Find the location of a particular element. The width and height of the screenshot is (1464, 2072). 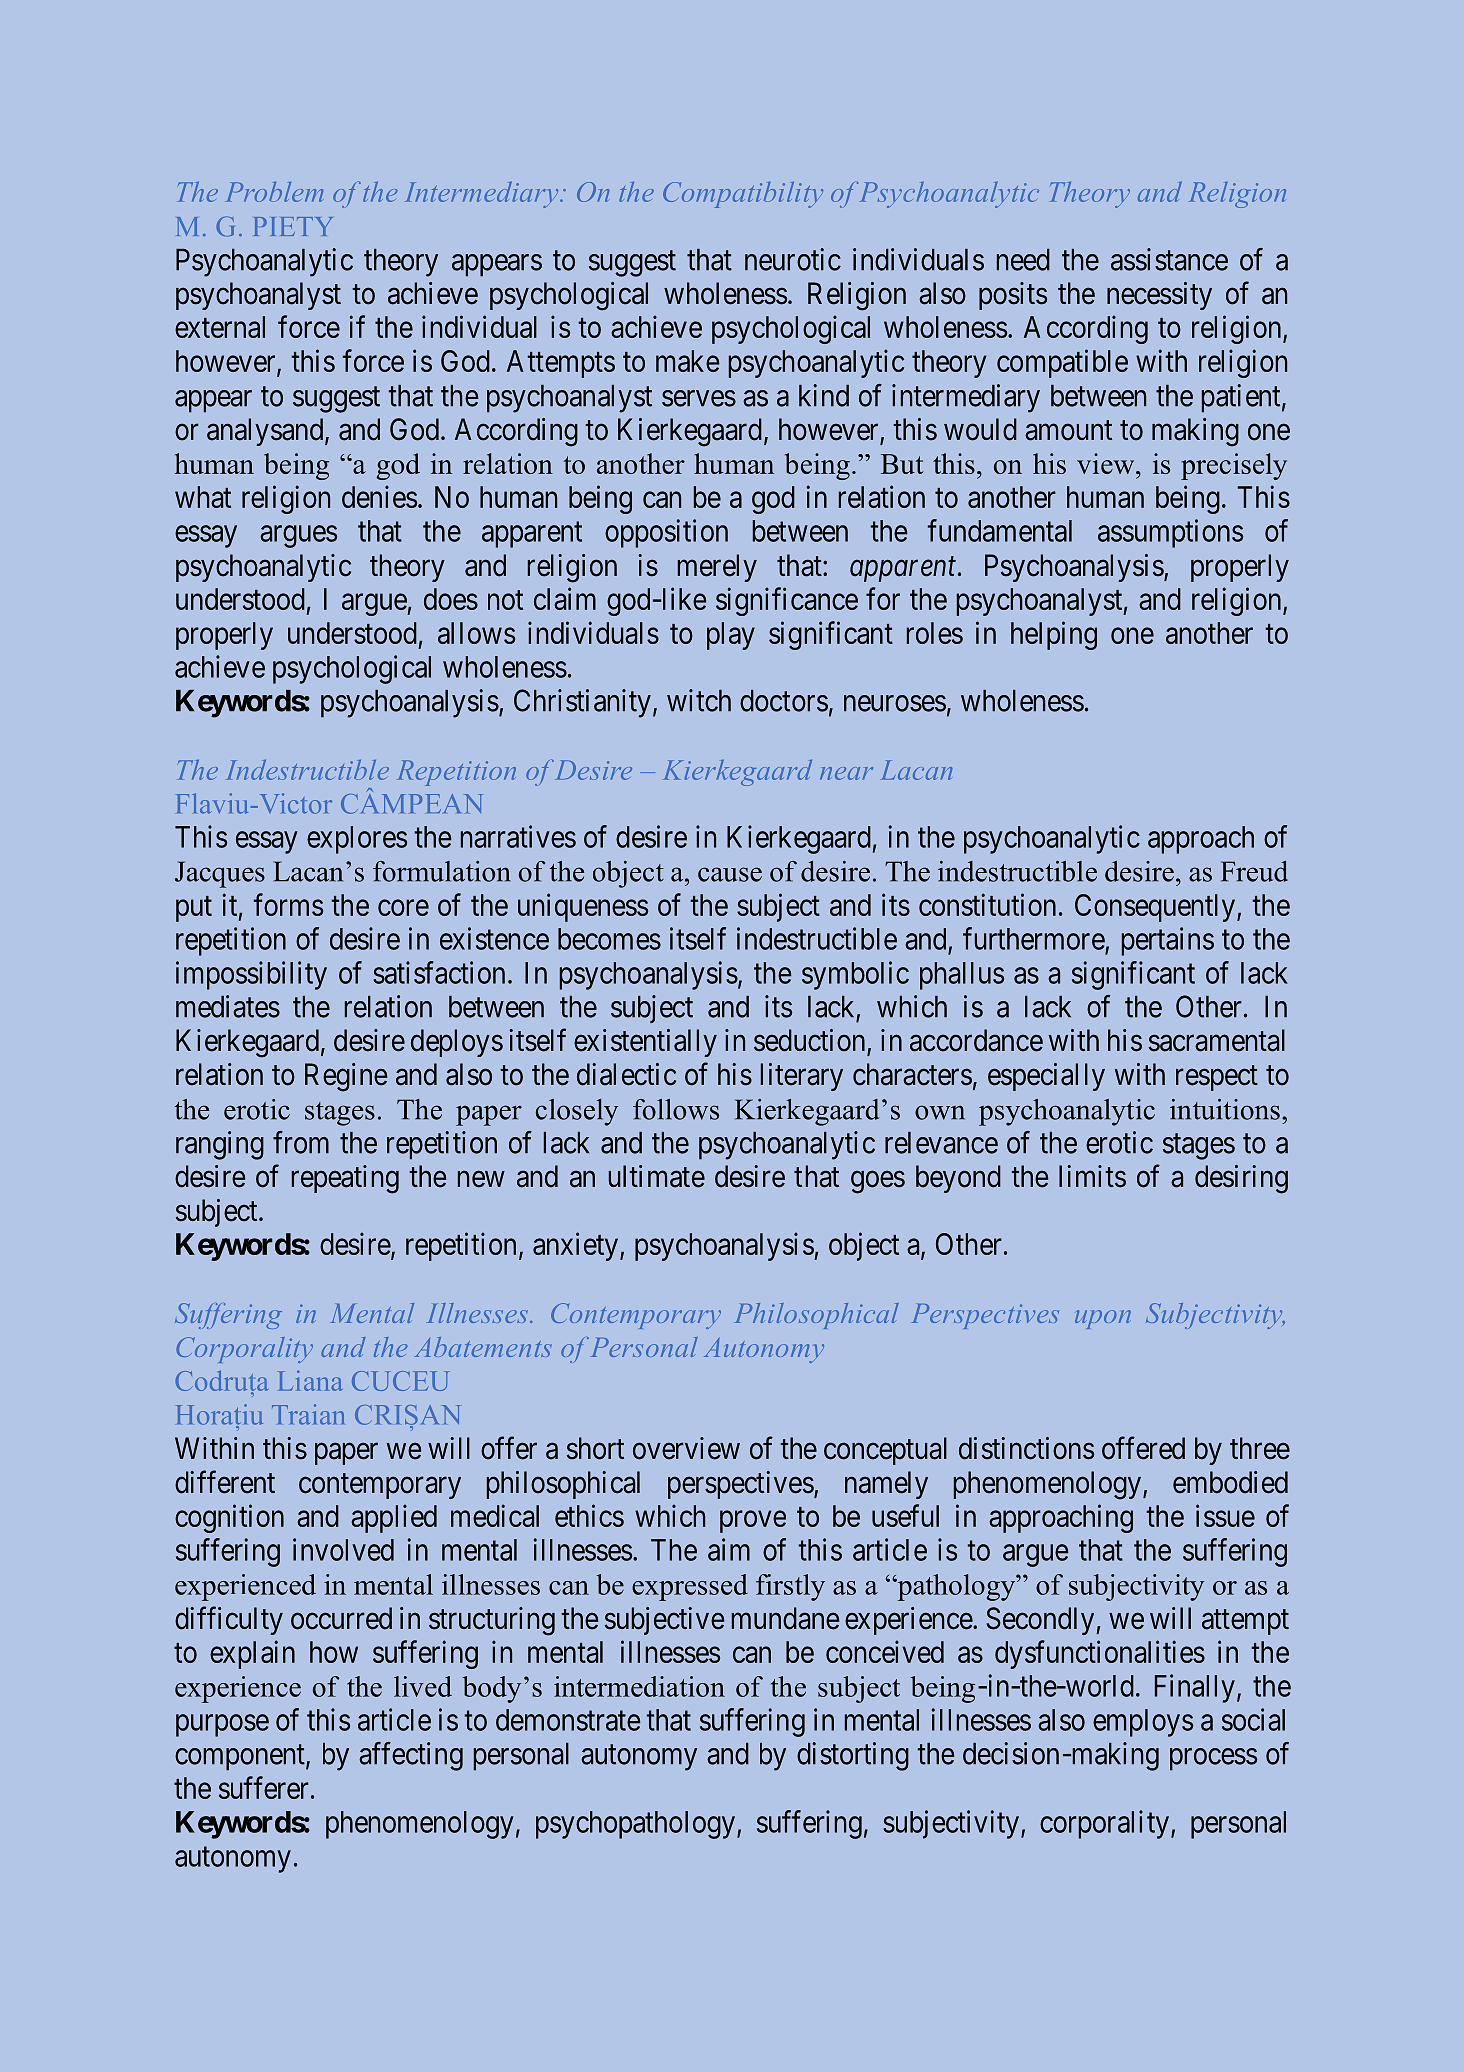

sufferer is located at coordinates (264, 1787).
